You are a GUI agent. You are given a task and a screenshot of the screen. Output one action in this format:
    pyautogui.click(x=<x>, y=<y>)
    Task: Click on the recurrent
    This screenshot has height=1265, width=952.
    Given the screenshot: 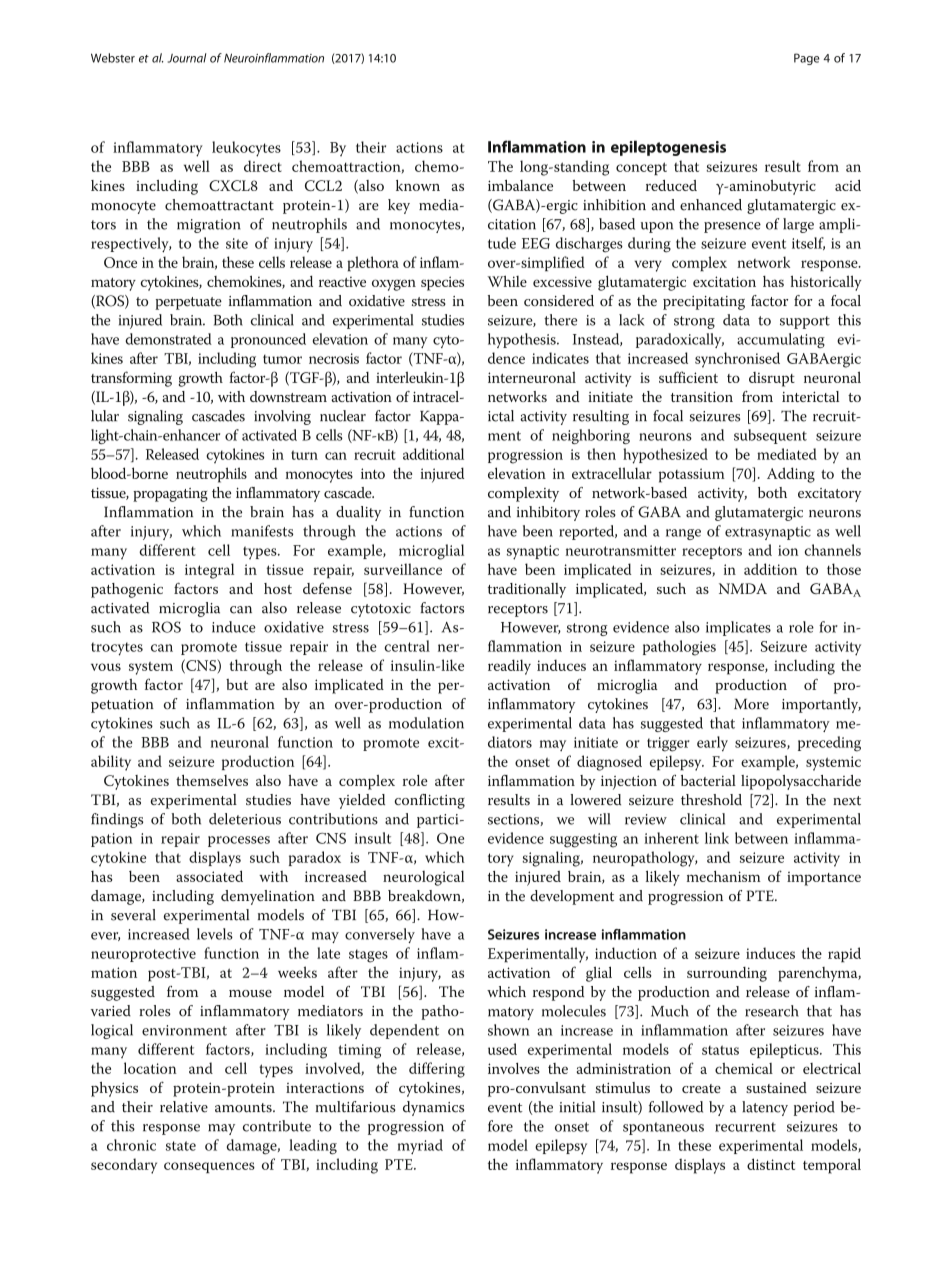 What is the action you would take?
    pyautogui.click(x=745, y=1127)
